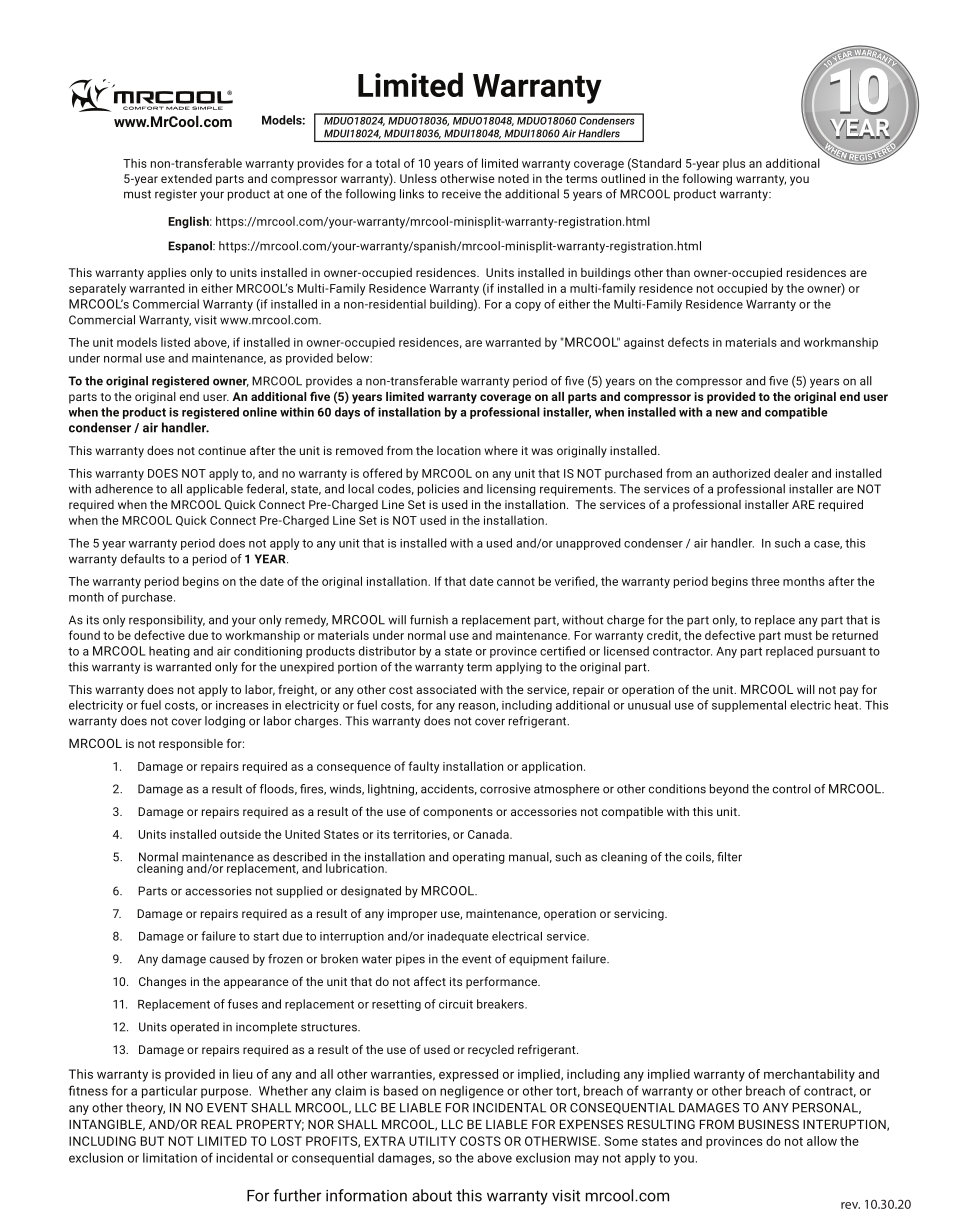 The width and height of the screenshot is (958, 1232). Describe the element at coordinates (479, 858) in the screenshot. I see `operating` at that location.
